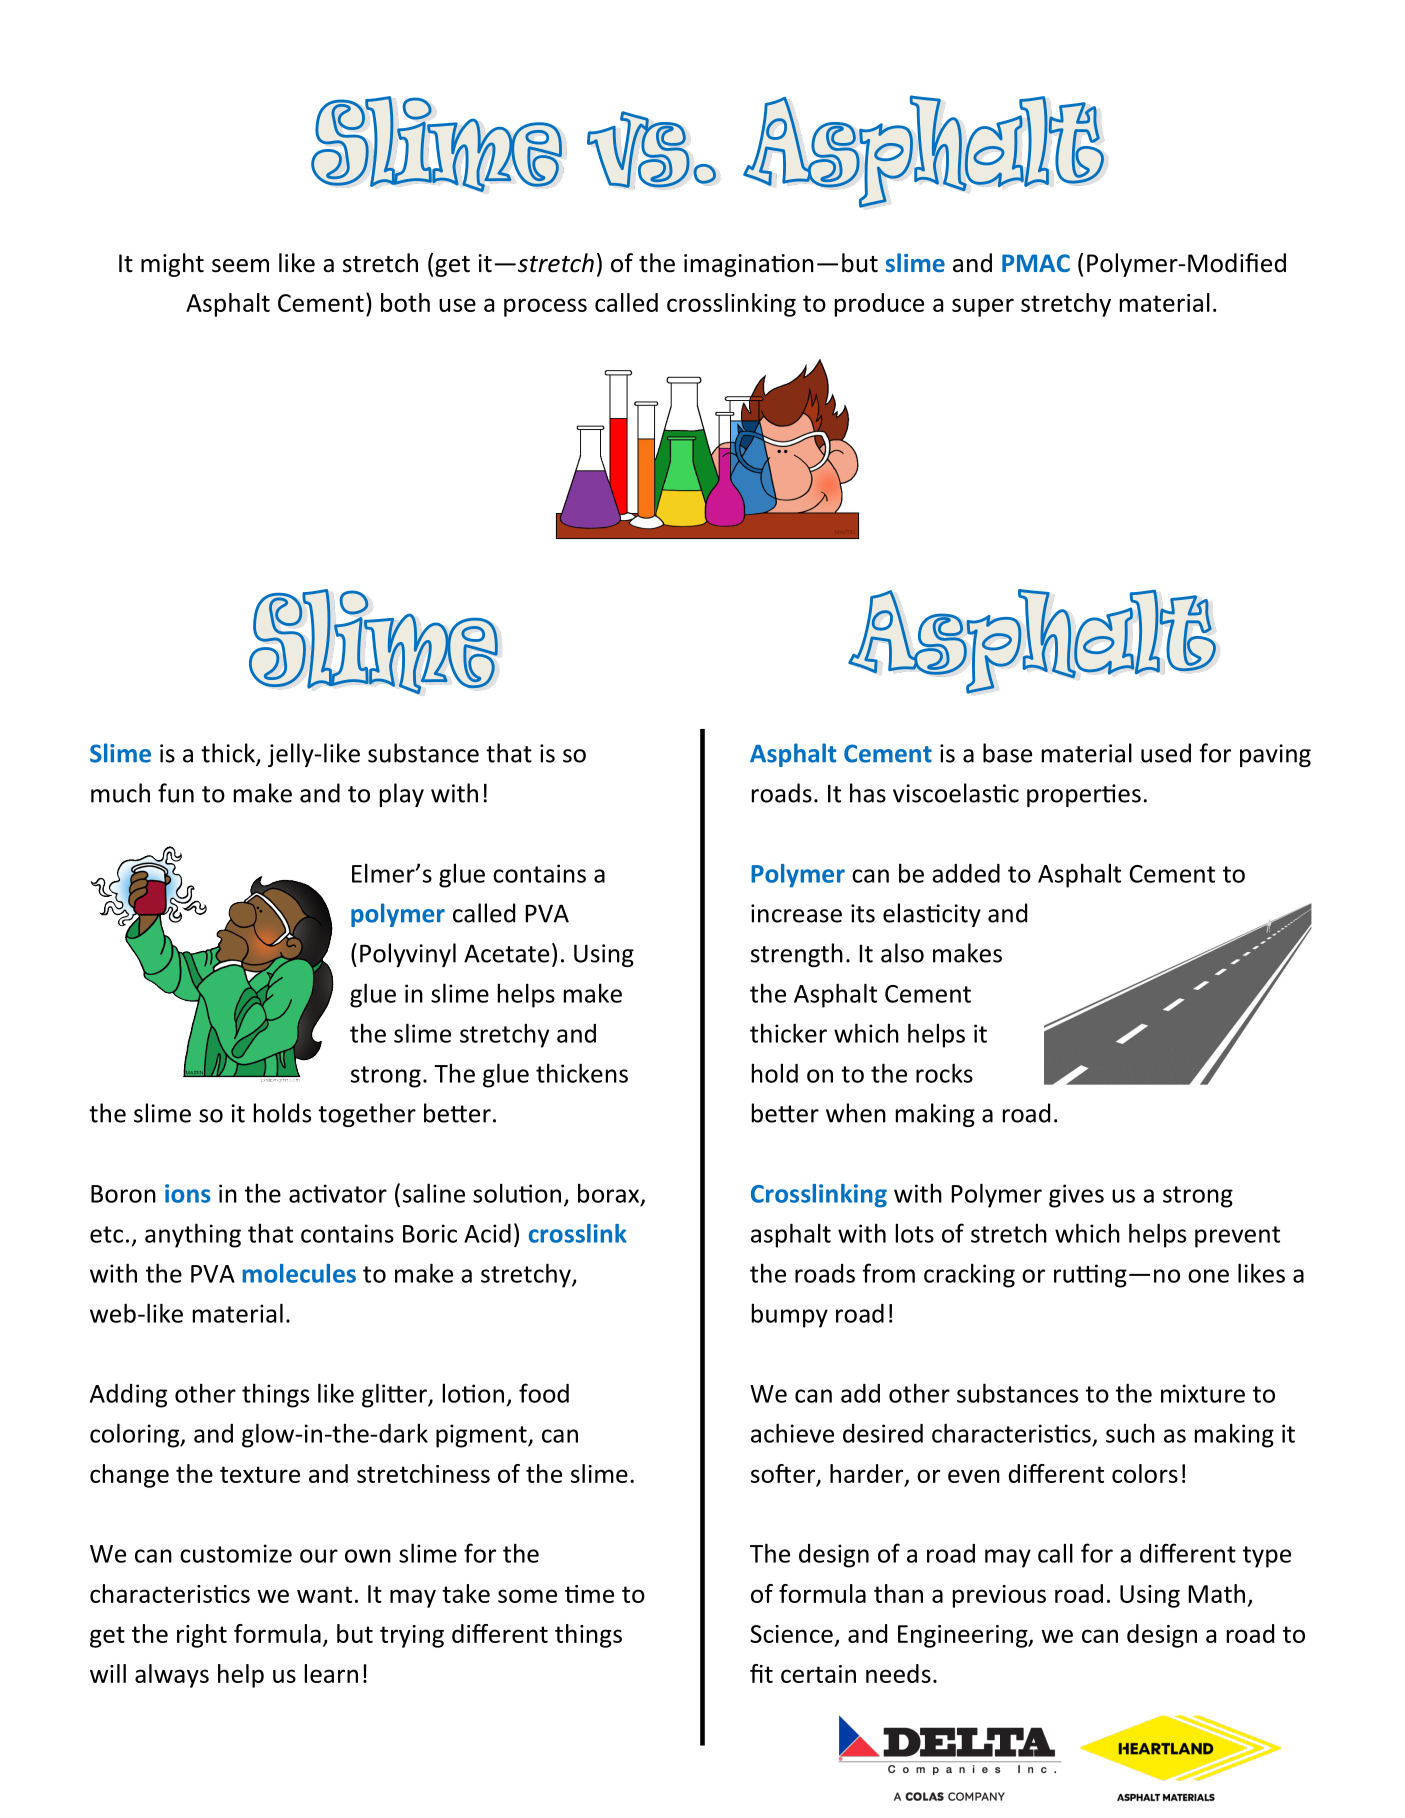  What do you see at coordinates (1166, 753) in the screenshot?
I see `used` at bounding box center [1166, 753].
